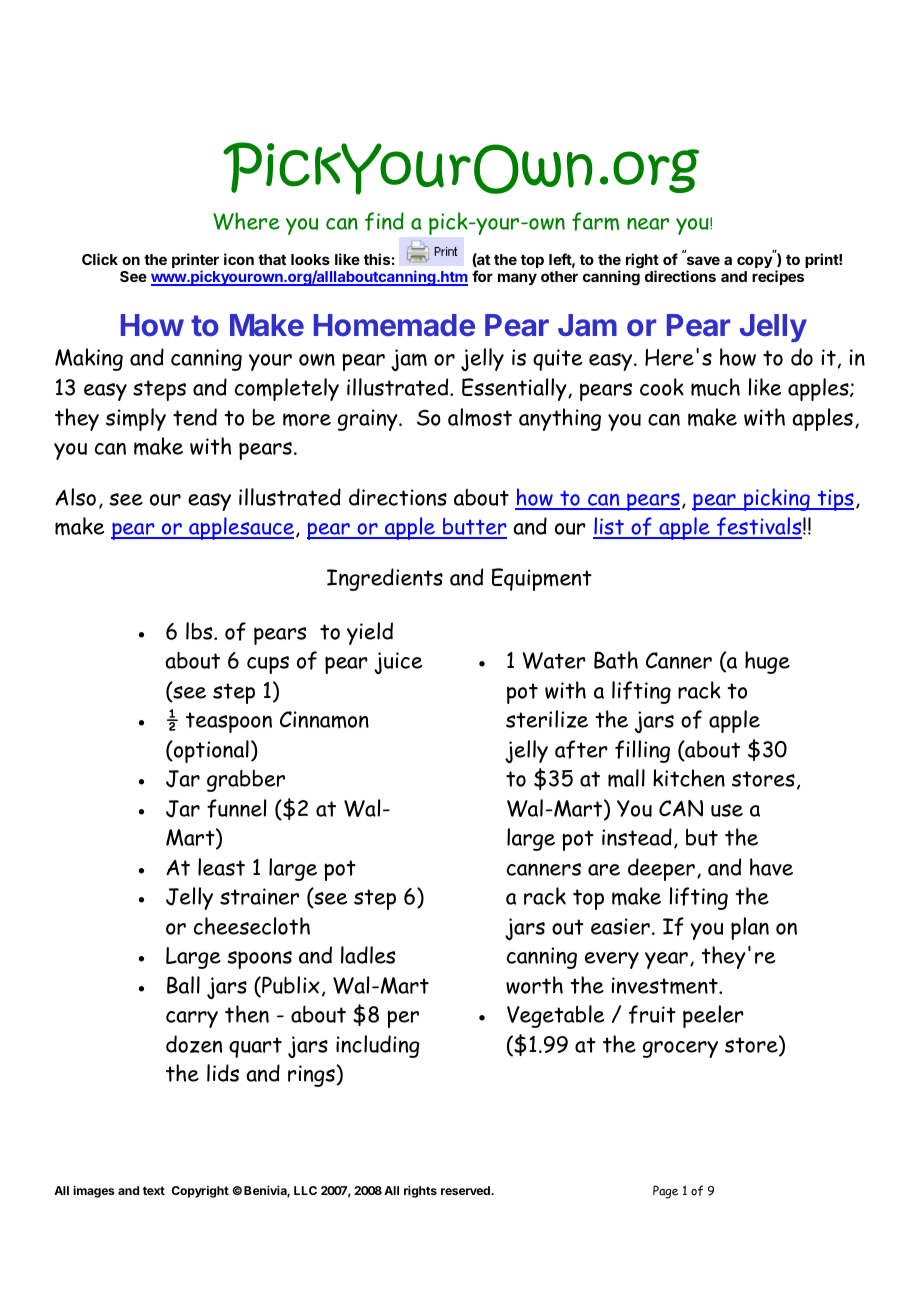 The image size is (924, 1308). Describe the element at coordinates (767, 662) in the image. I see `huge` at that location.
